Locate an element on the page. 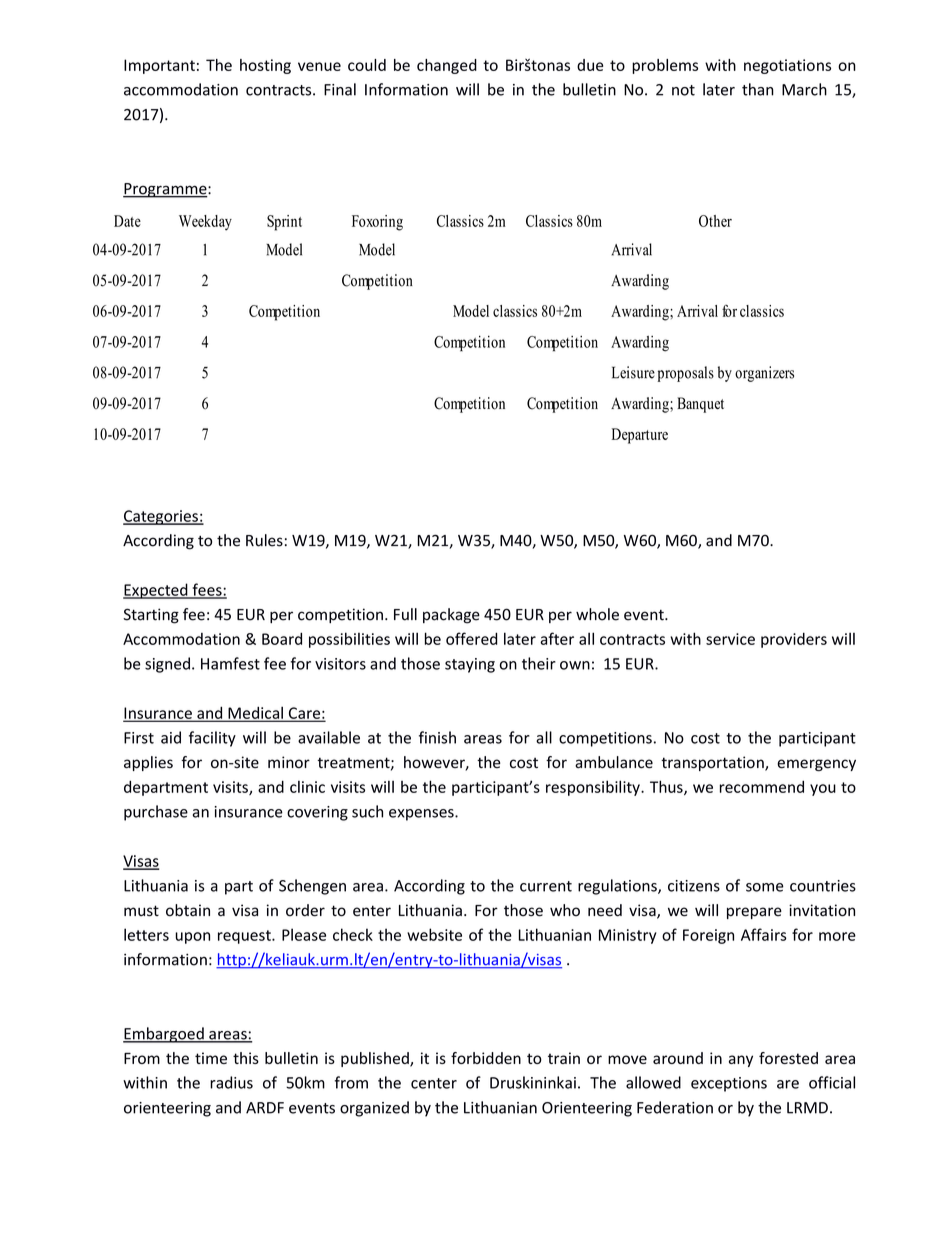 This document has height=1233, width=952. than is located at coordinates (758, 89).
